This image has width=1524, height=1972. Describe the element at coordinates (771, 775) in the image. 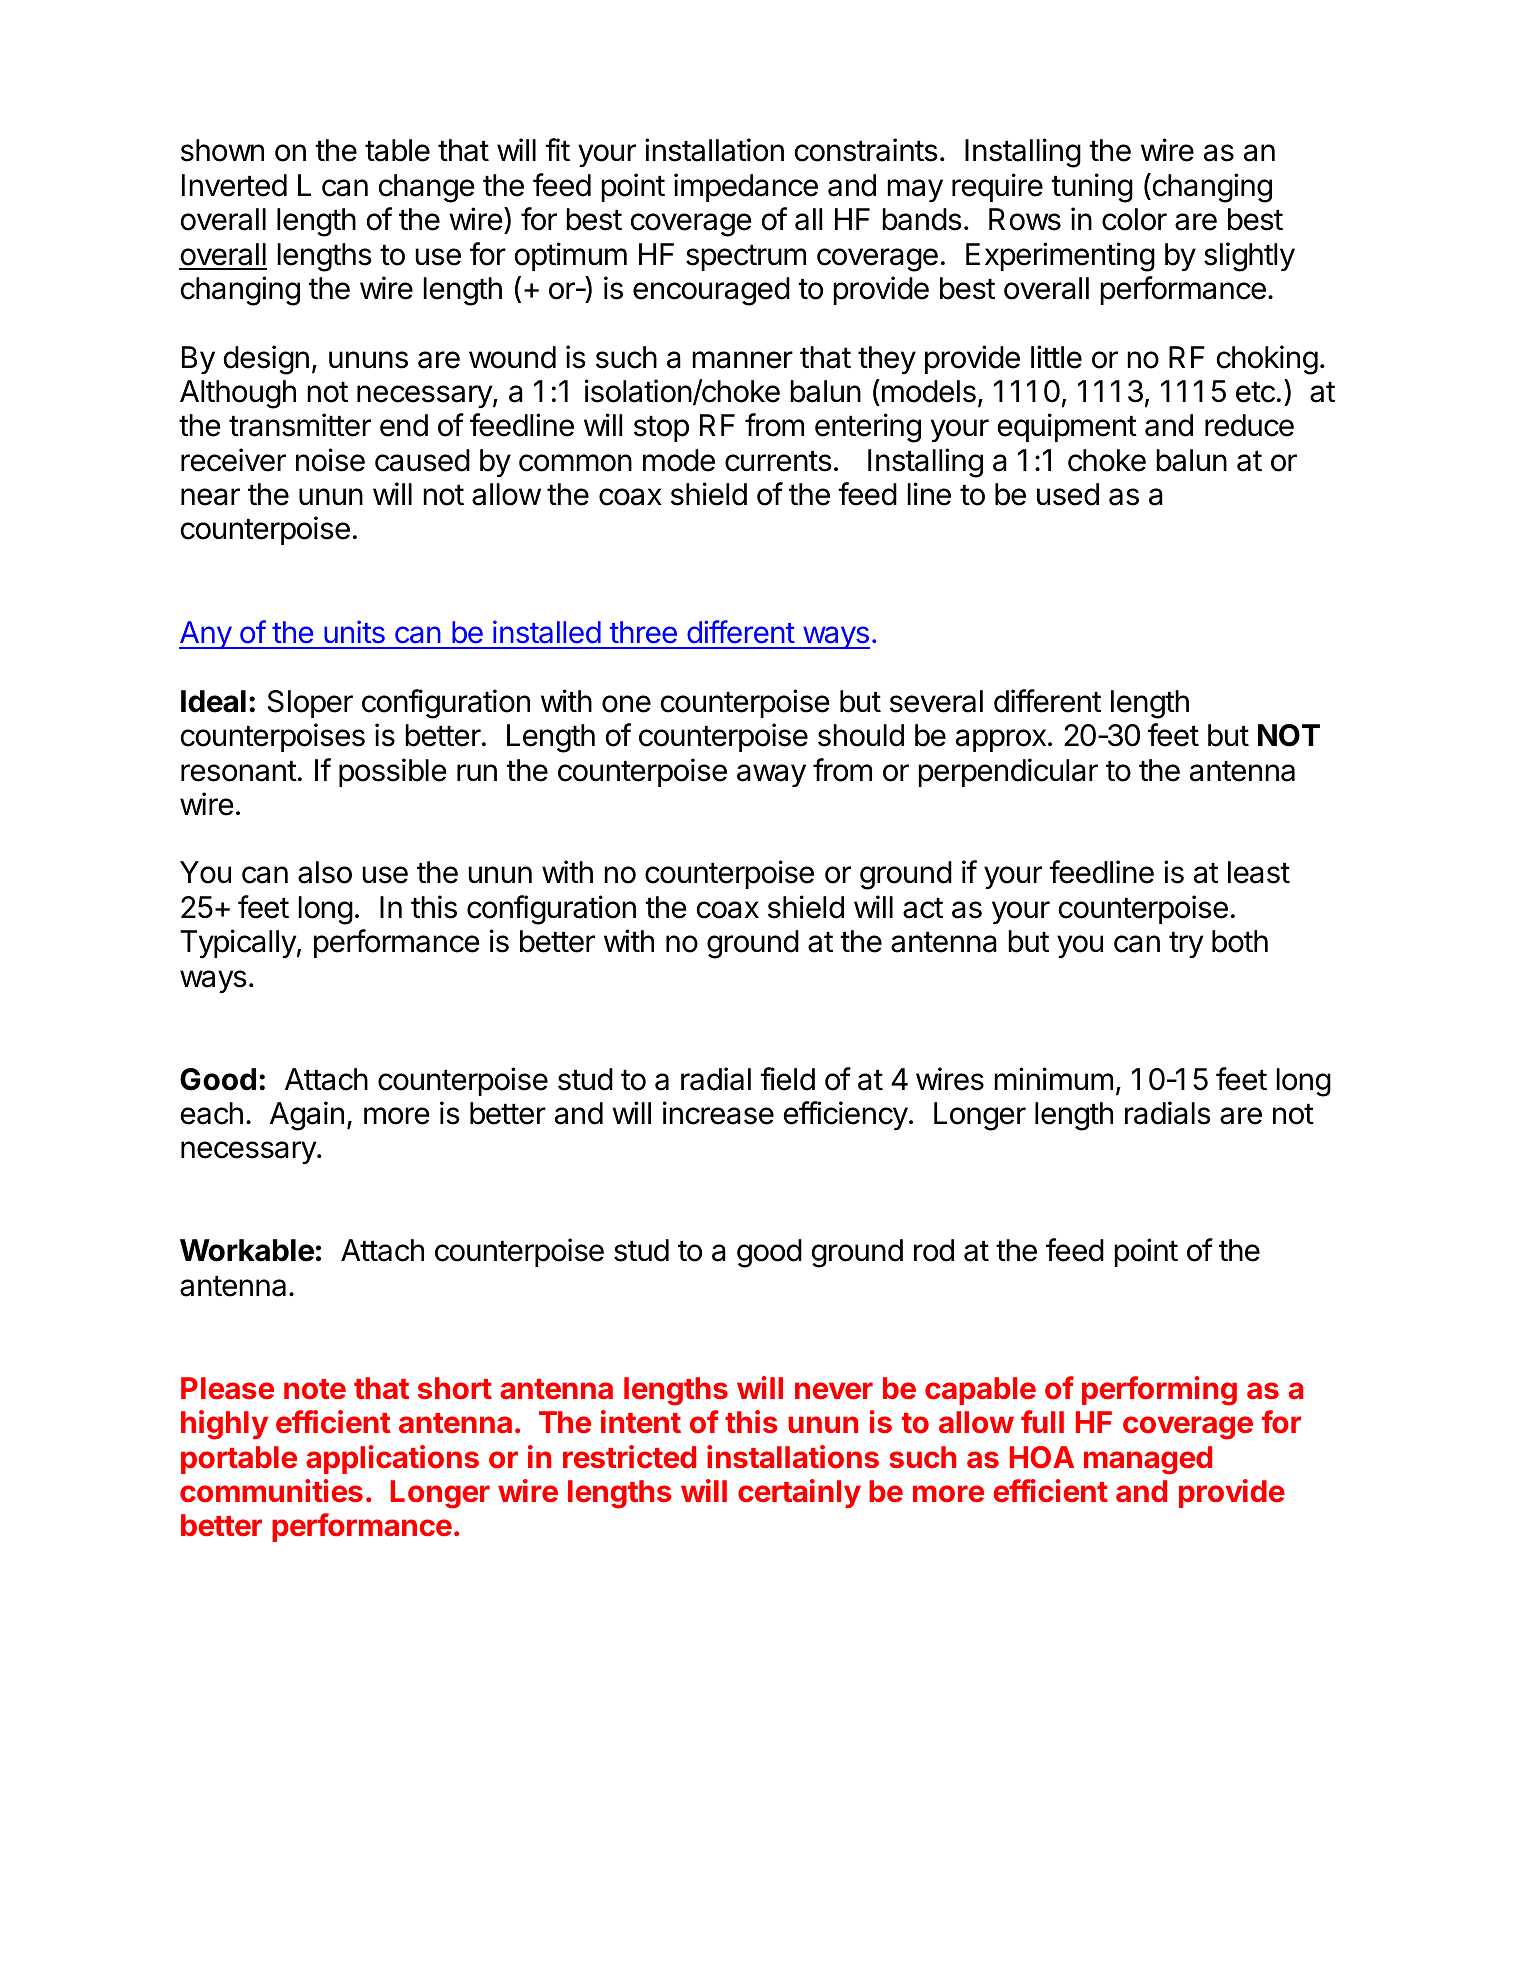

I see `away` at that location.
